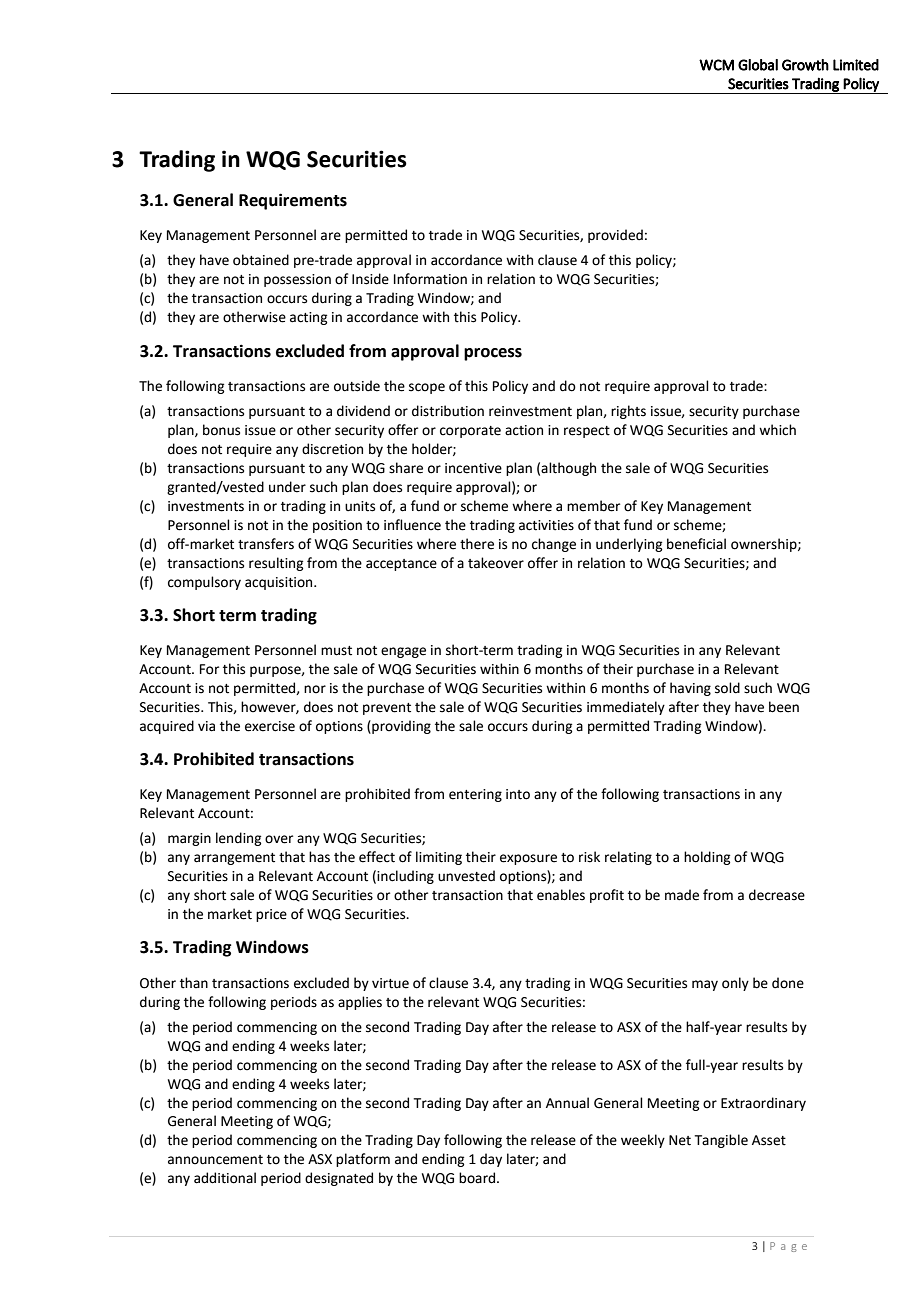 The width and height of the screenshot is (924, 1308). I want to click on obtained, so click(261, 260).
